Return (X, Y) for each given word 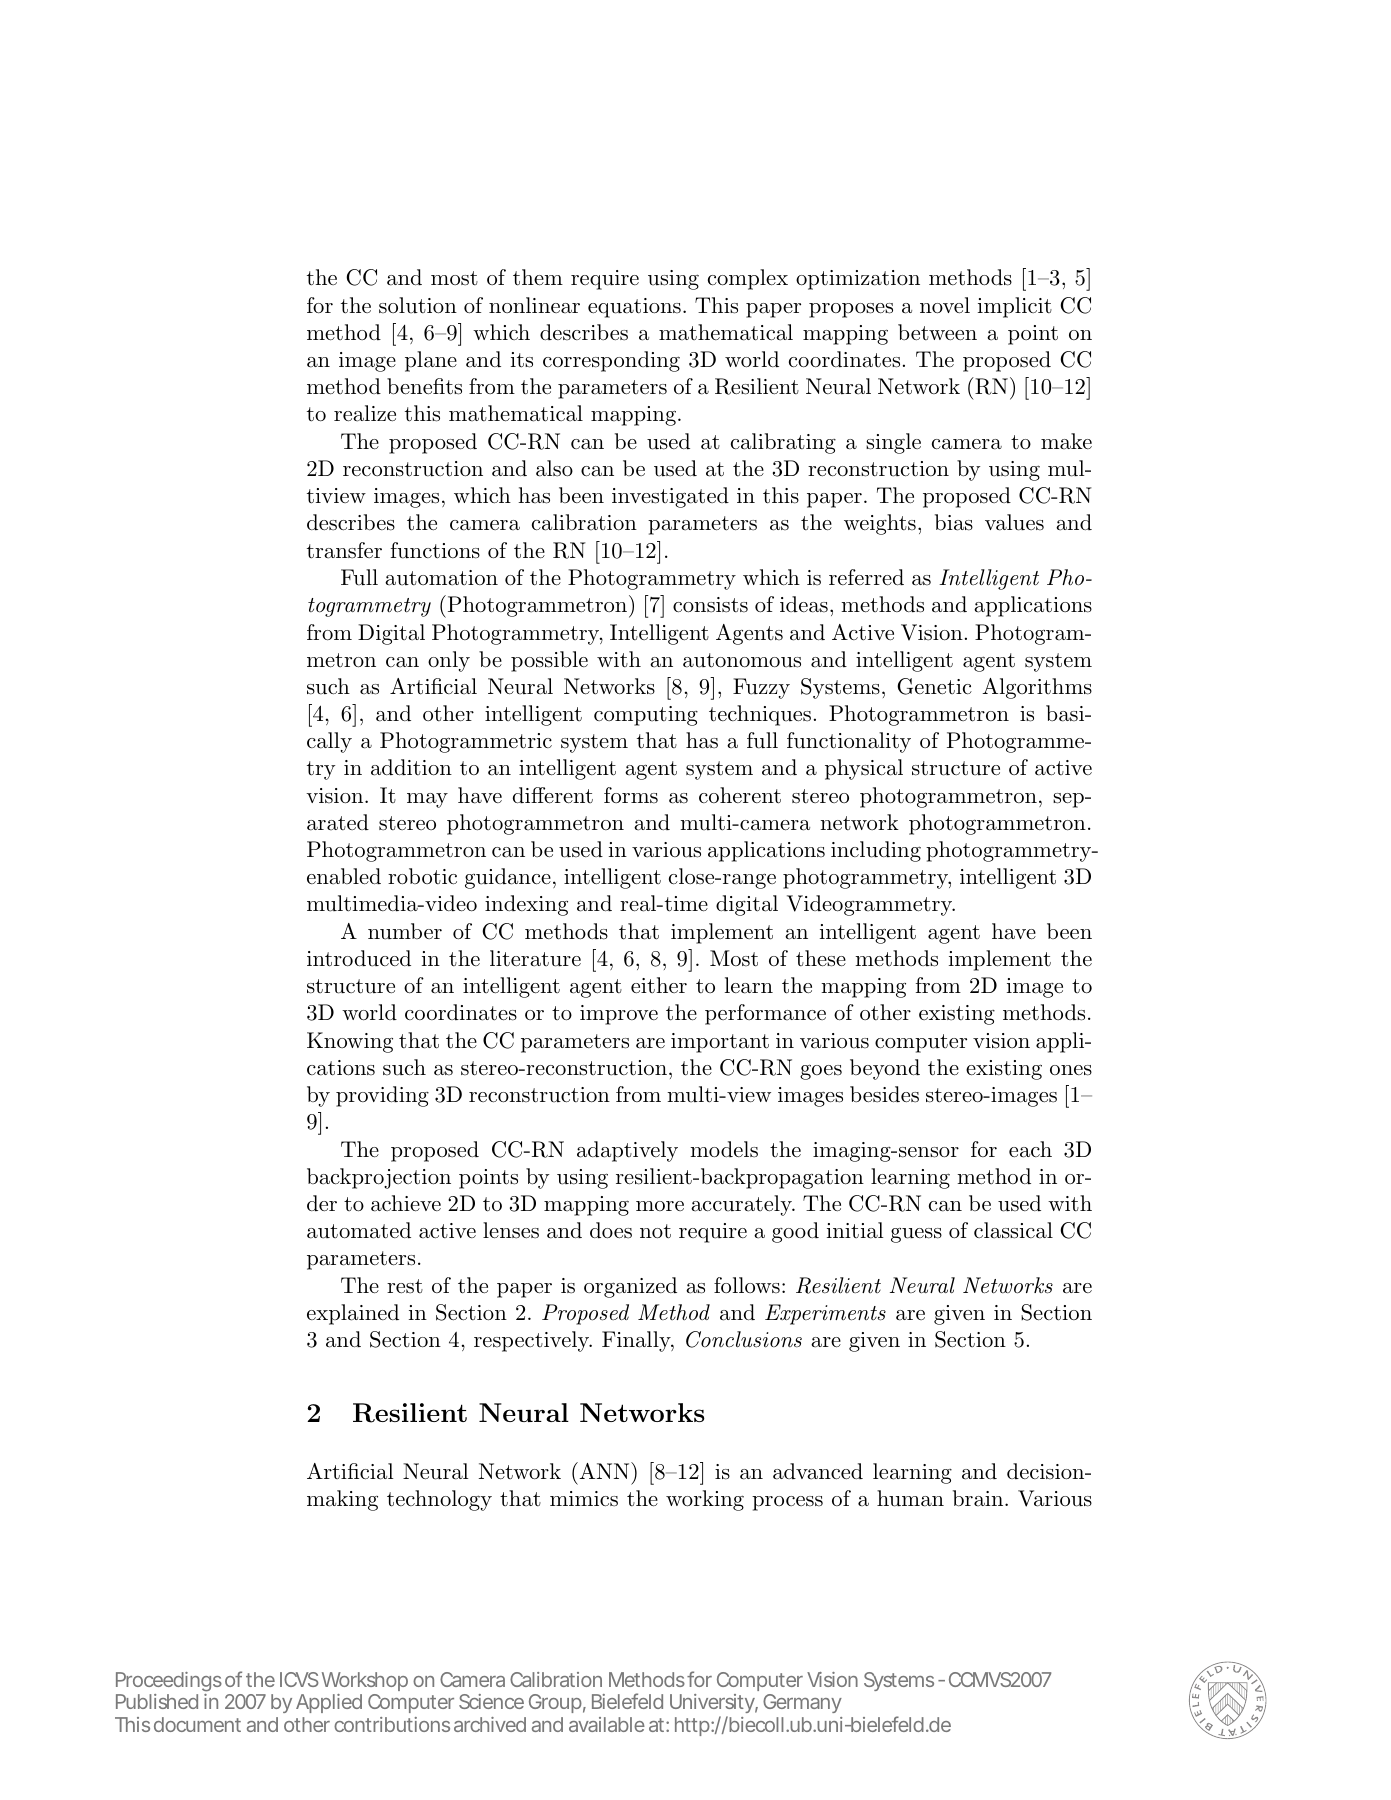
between (937, 332)
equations (634, 308)
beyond (885, 1069)
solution (418, 305)
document (197, 1724)
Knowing (350, 1042)
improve (619, 1015)
